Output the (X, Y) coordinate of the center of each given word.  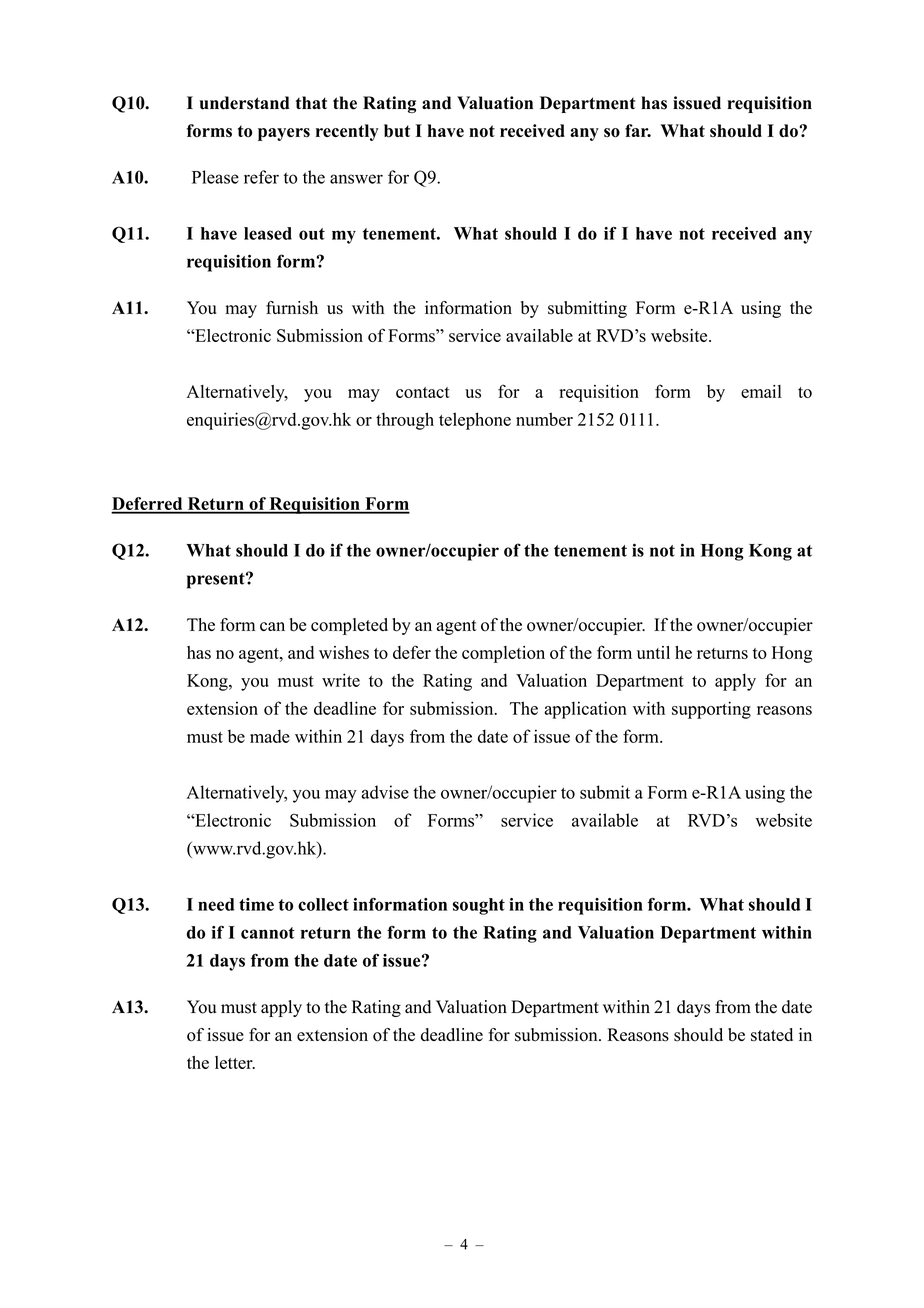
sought (479, 906)
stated (772, 1035)
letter (235, 1062)
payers (284, 134)
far (638, 130)
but (397, 131)
